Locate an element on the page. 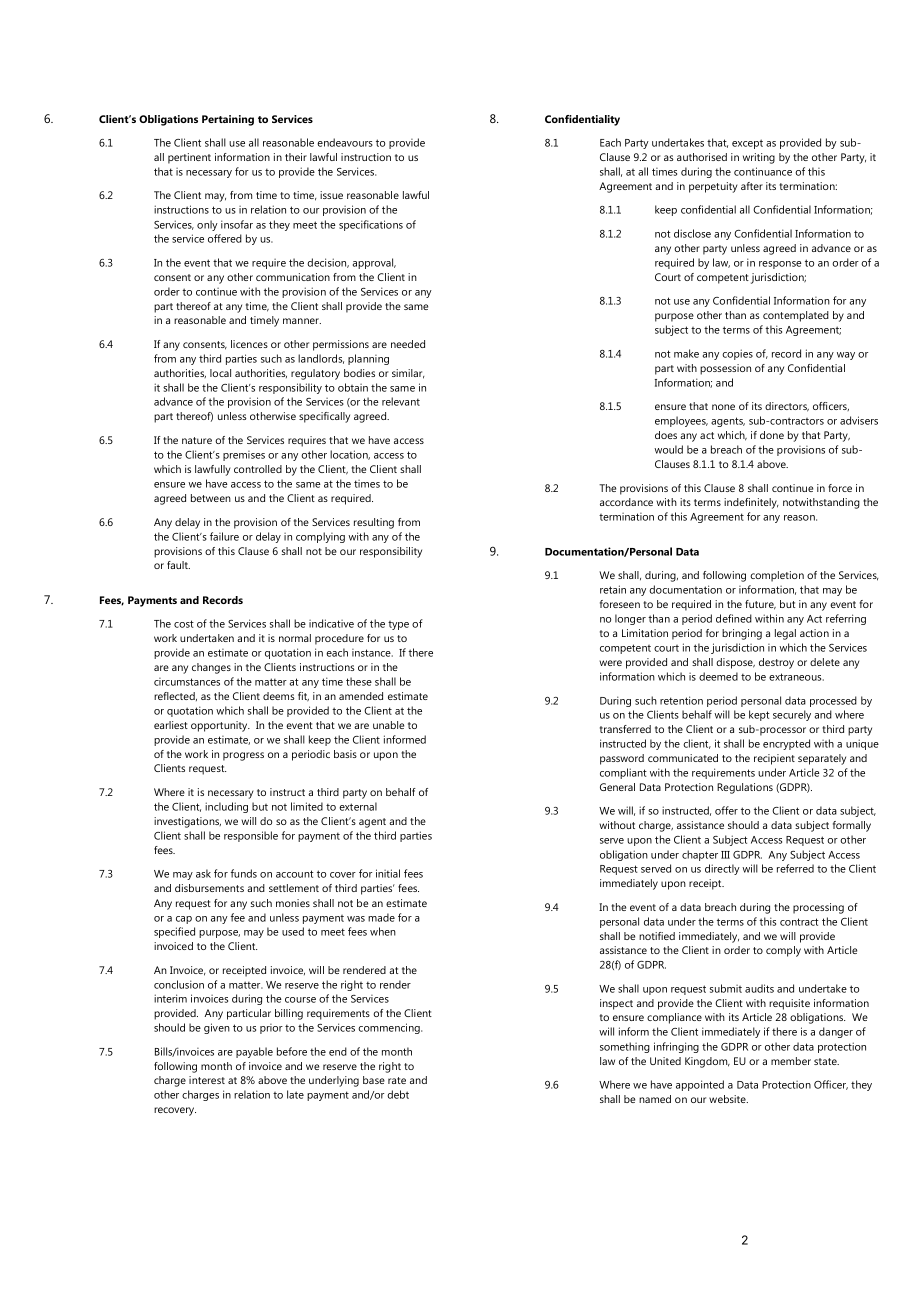 This page has height=1307, width=924. writing is located at coordinates (759, 158).
